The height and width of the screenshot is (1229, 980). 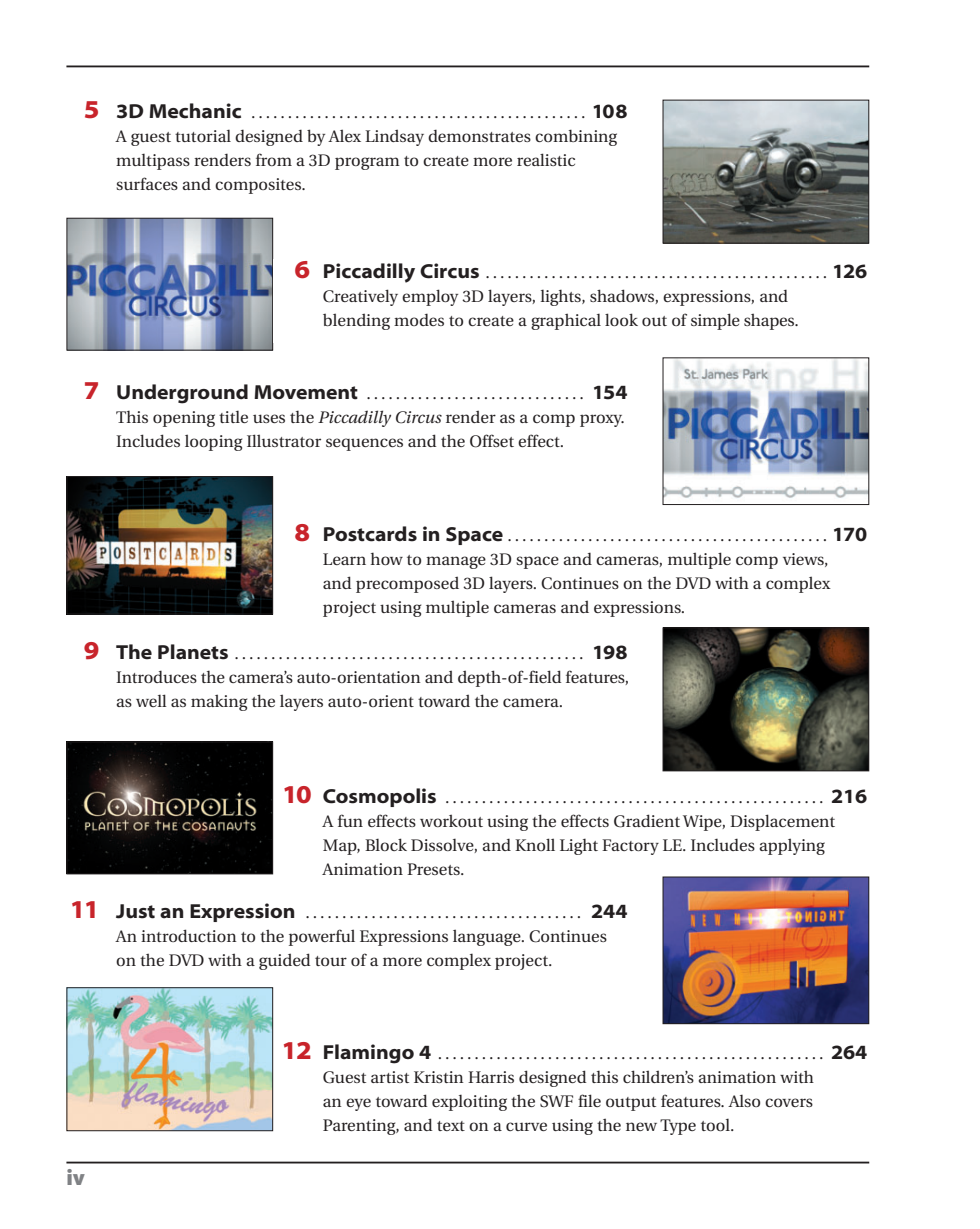 I want to click on making, so click(x=219, y=702).
